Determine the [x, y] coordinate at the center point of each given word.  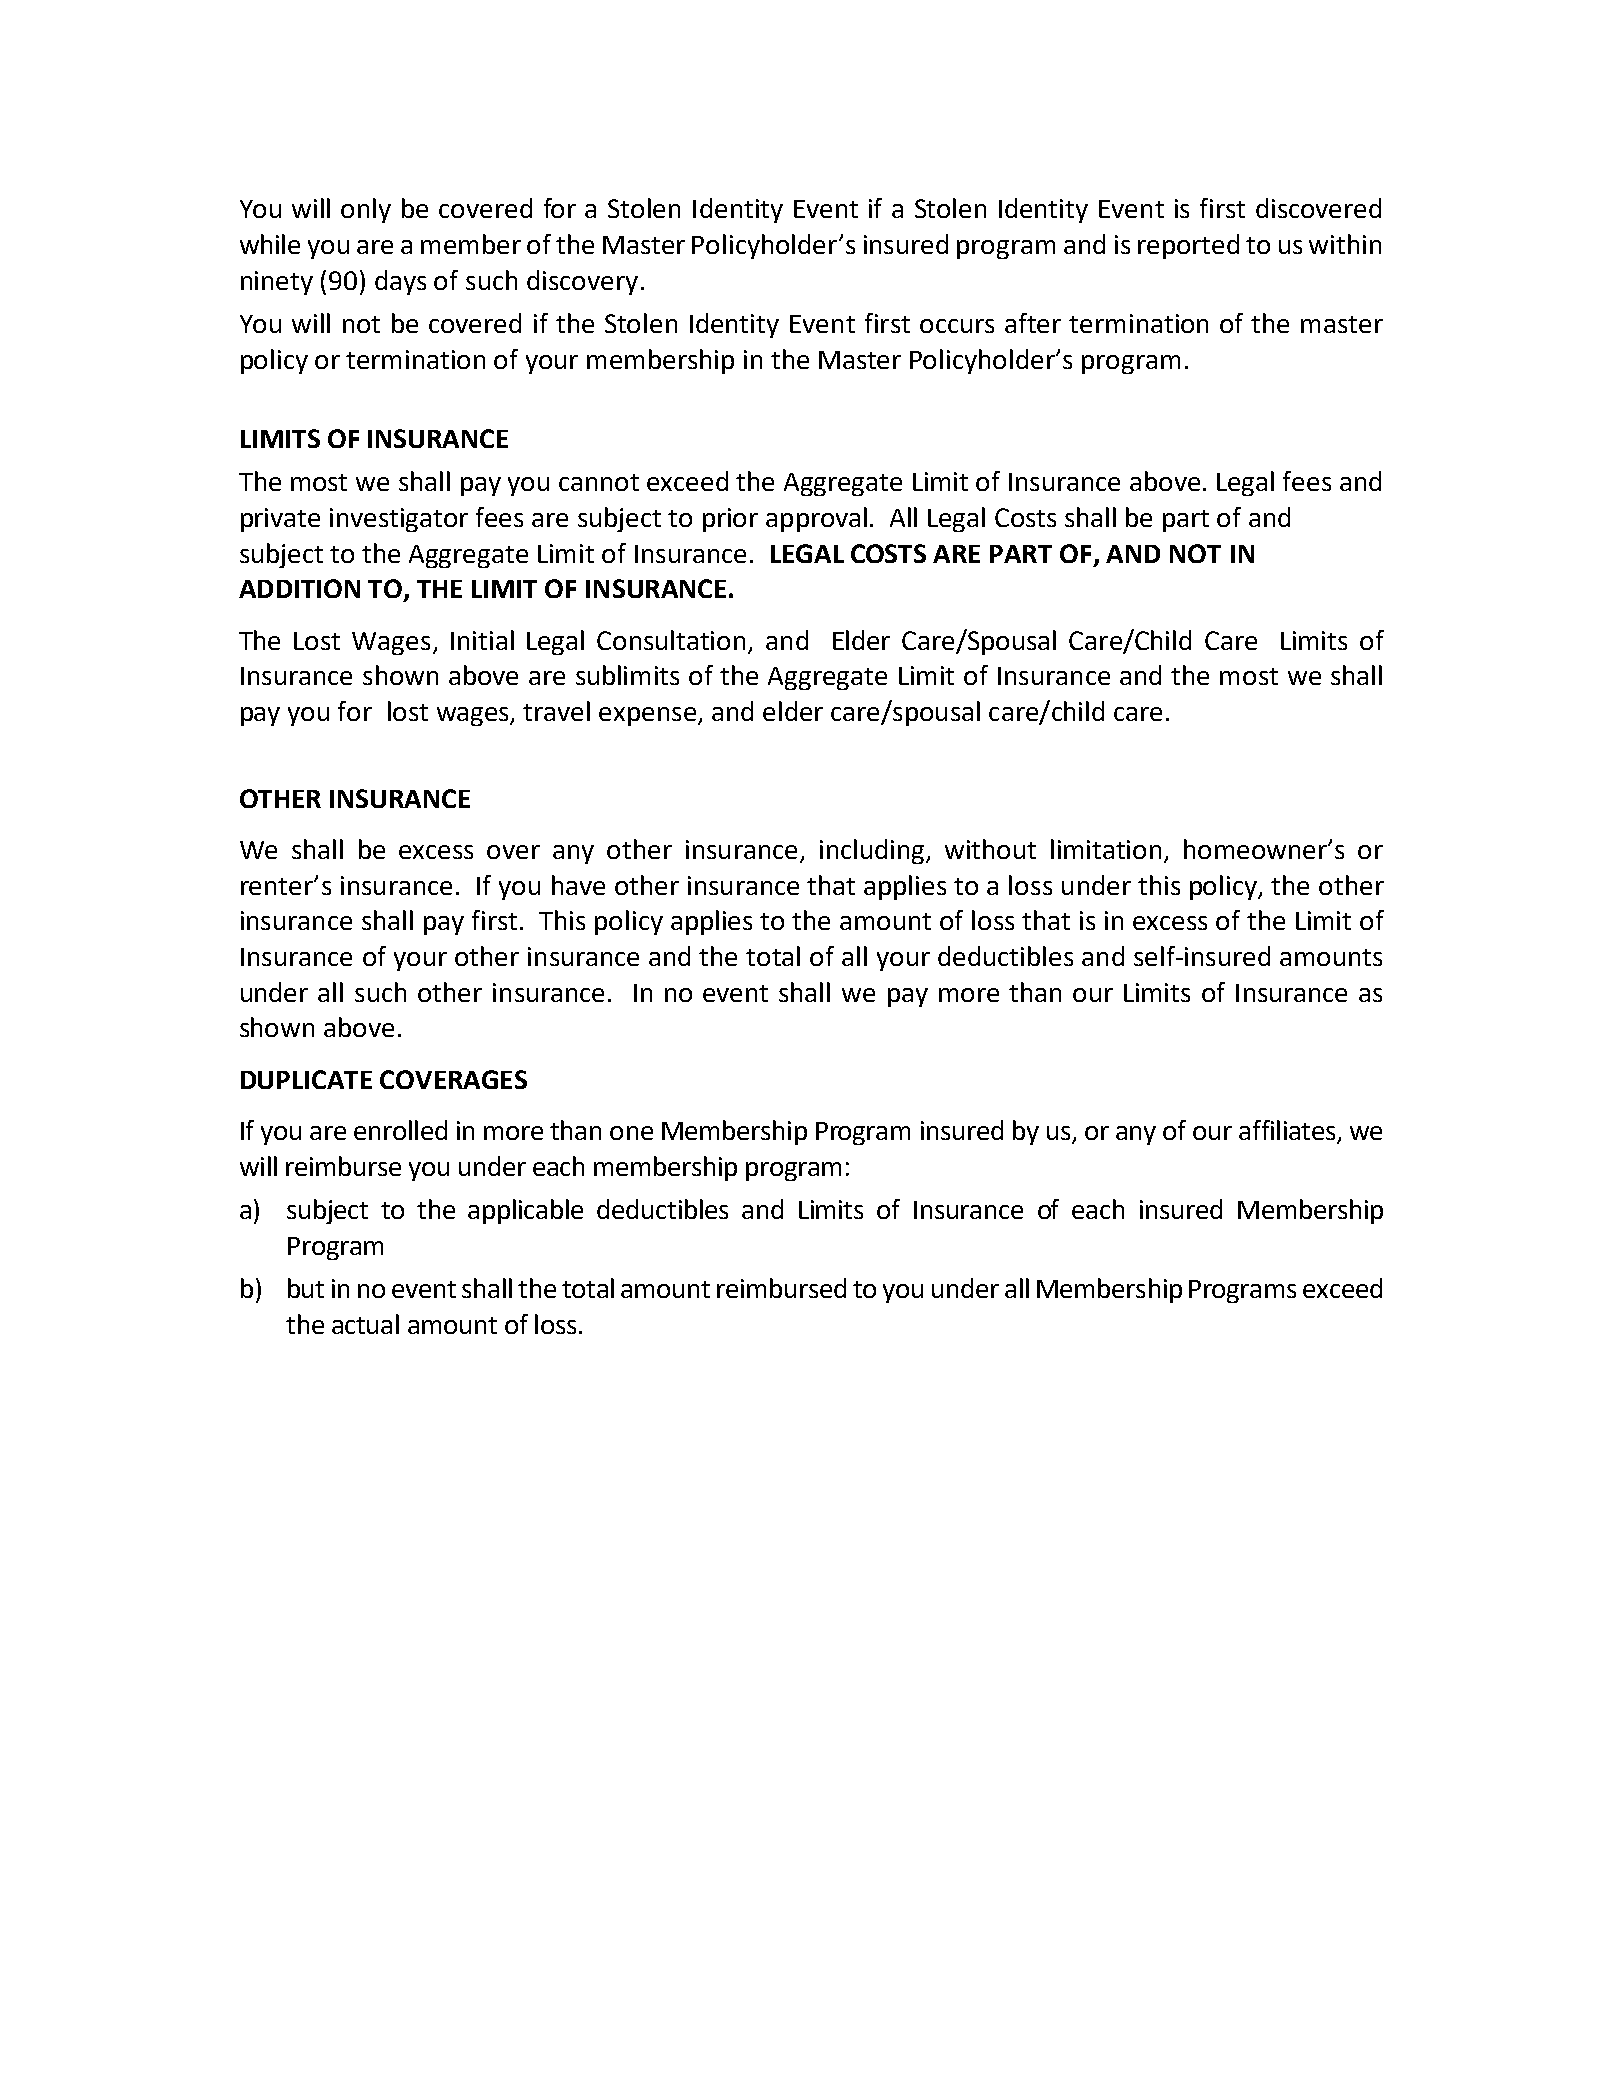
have [578, 885]
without [990, 849]
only [366, 210]
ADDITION [299, 588]
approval [816, 519]
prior [730, 520]
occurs [957, 326]
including [873, 851]
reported [1188, 246]
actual [365, 1324]
